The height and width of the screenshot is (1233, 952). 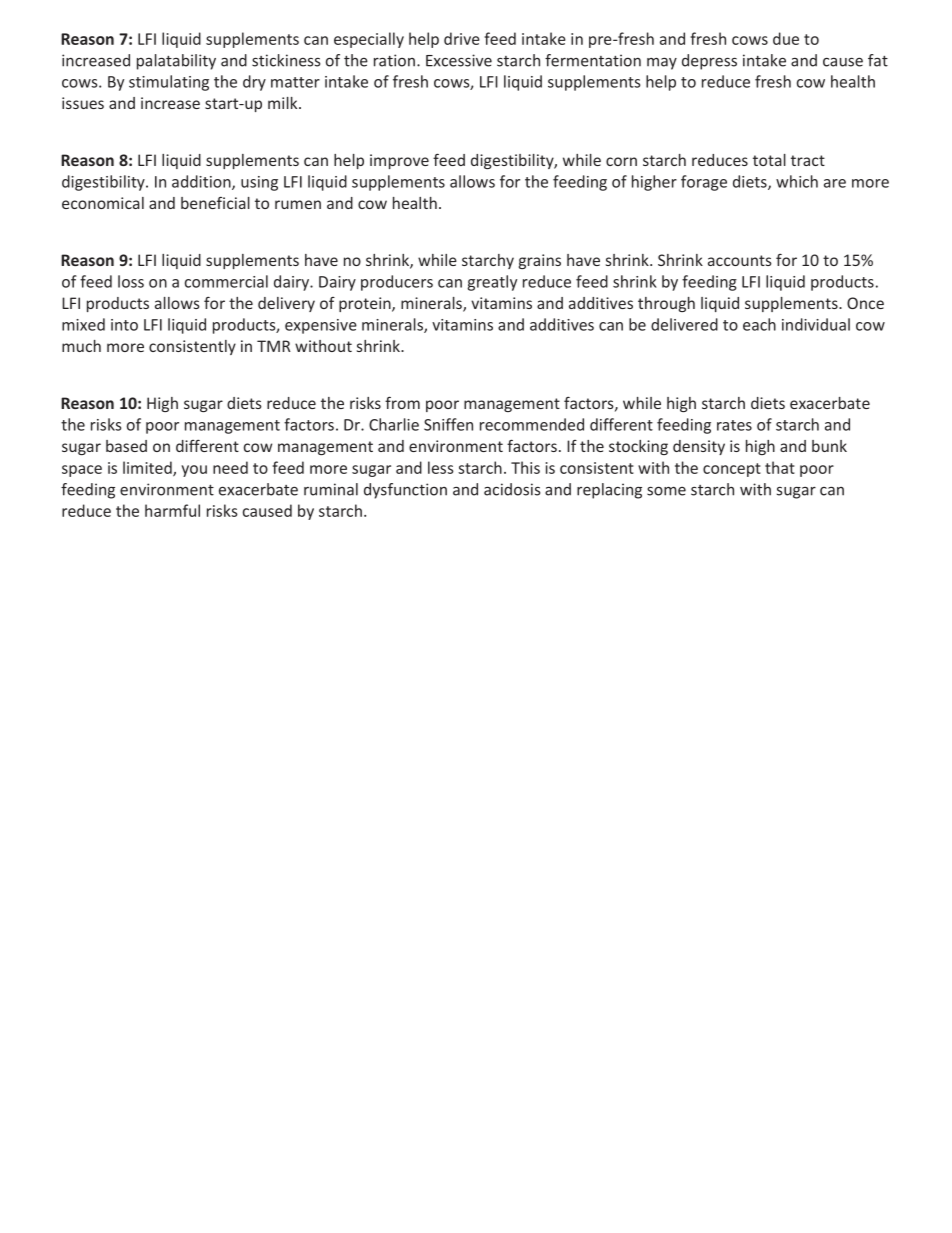 I want to click on much, so click(x=81, y=346).
